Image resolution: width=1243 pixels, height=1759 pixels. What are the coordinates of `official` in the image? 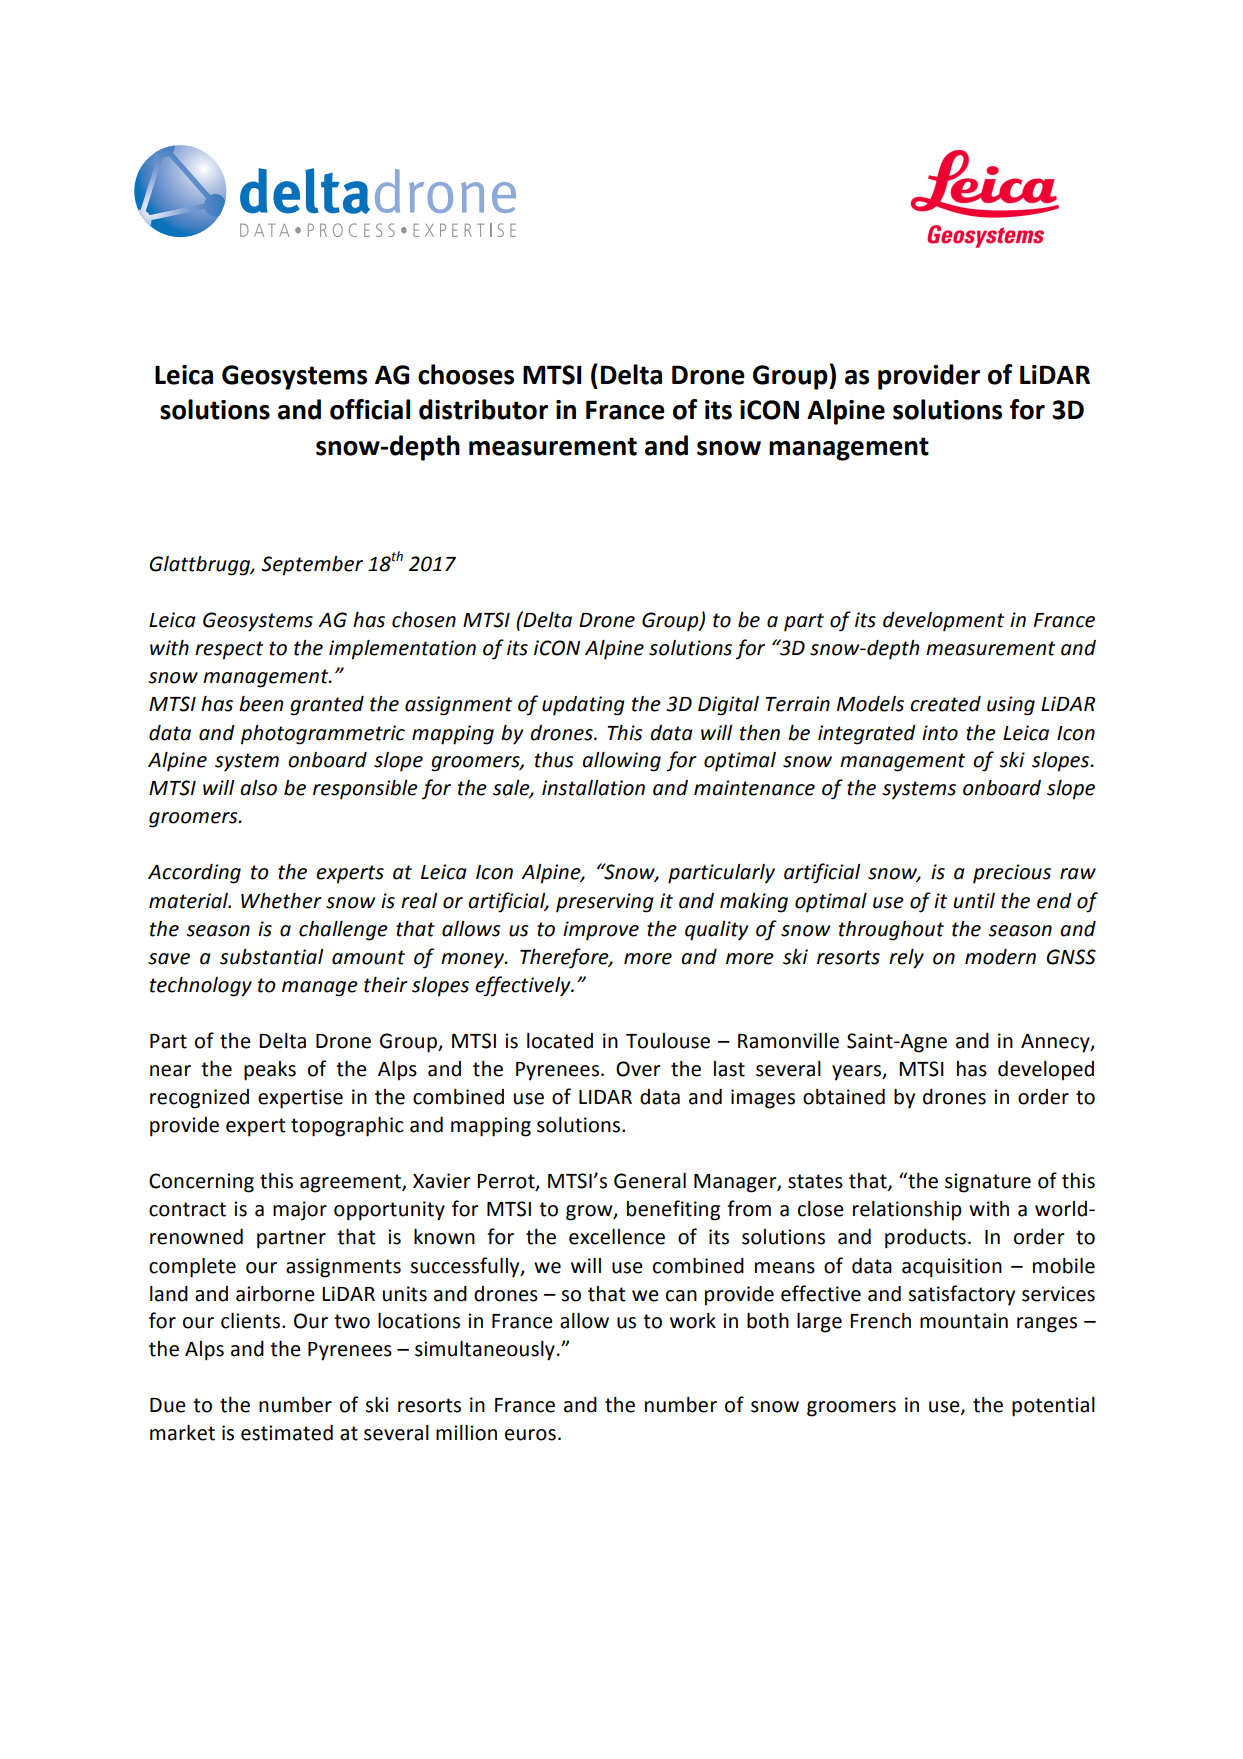 It's located at (370, 409).
